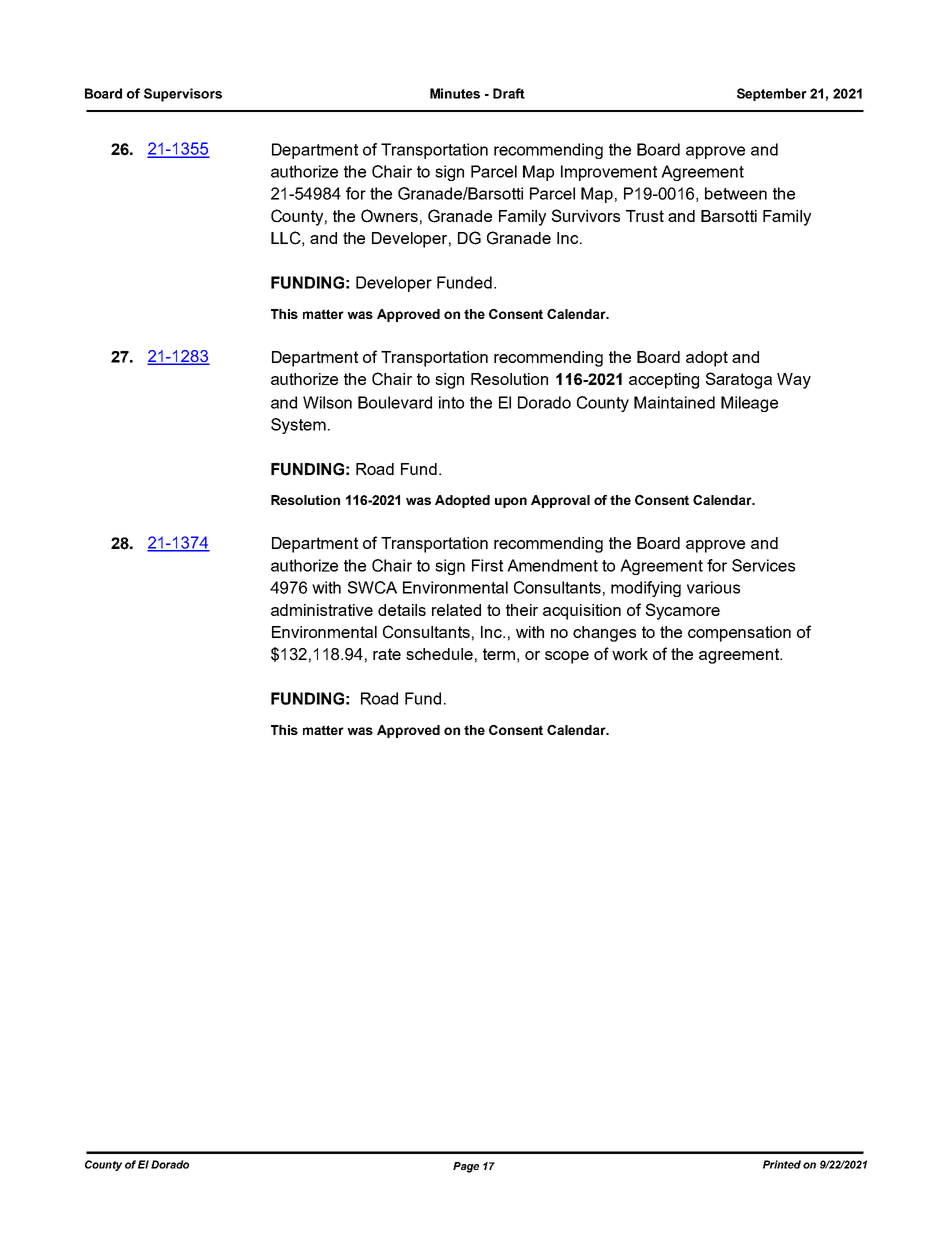 This image has width=952, height=1233. I want to click on term, so click(499, 654).
